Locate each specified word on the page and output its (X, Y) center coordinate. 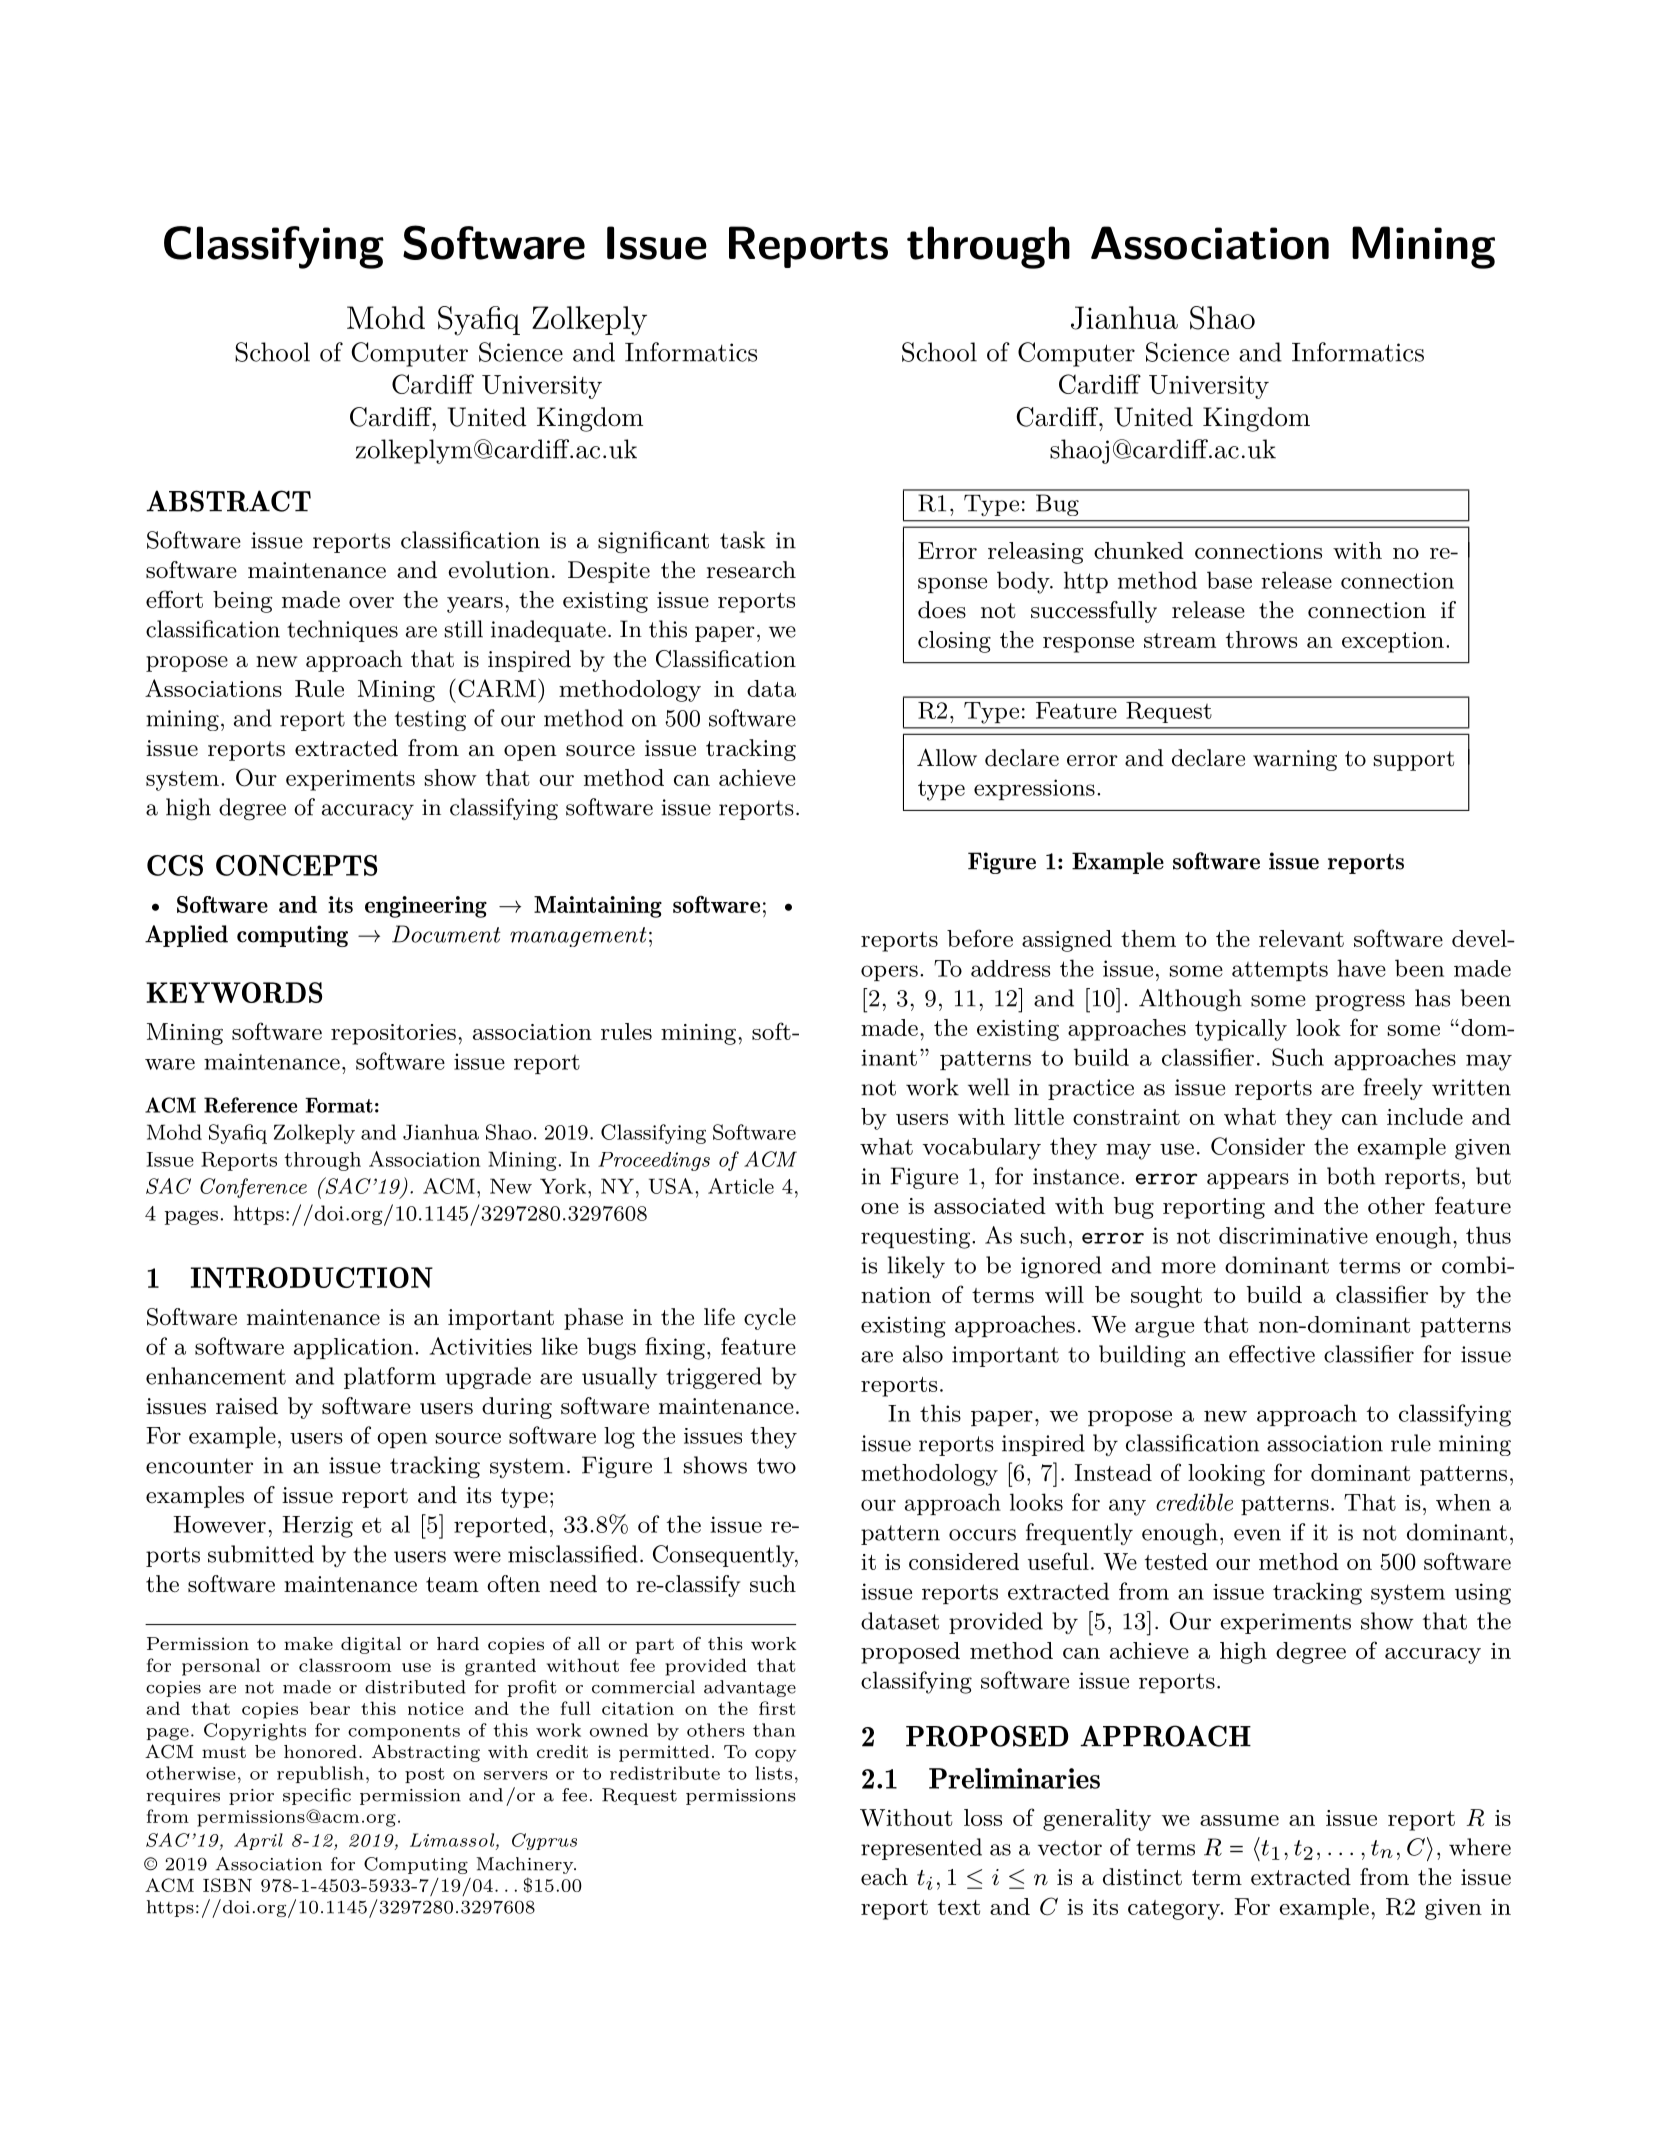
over (371, 602)
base (1229, 580)
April (258, 1841)
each (884, 1877)
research (751, 570)
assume (1239, 1820)
